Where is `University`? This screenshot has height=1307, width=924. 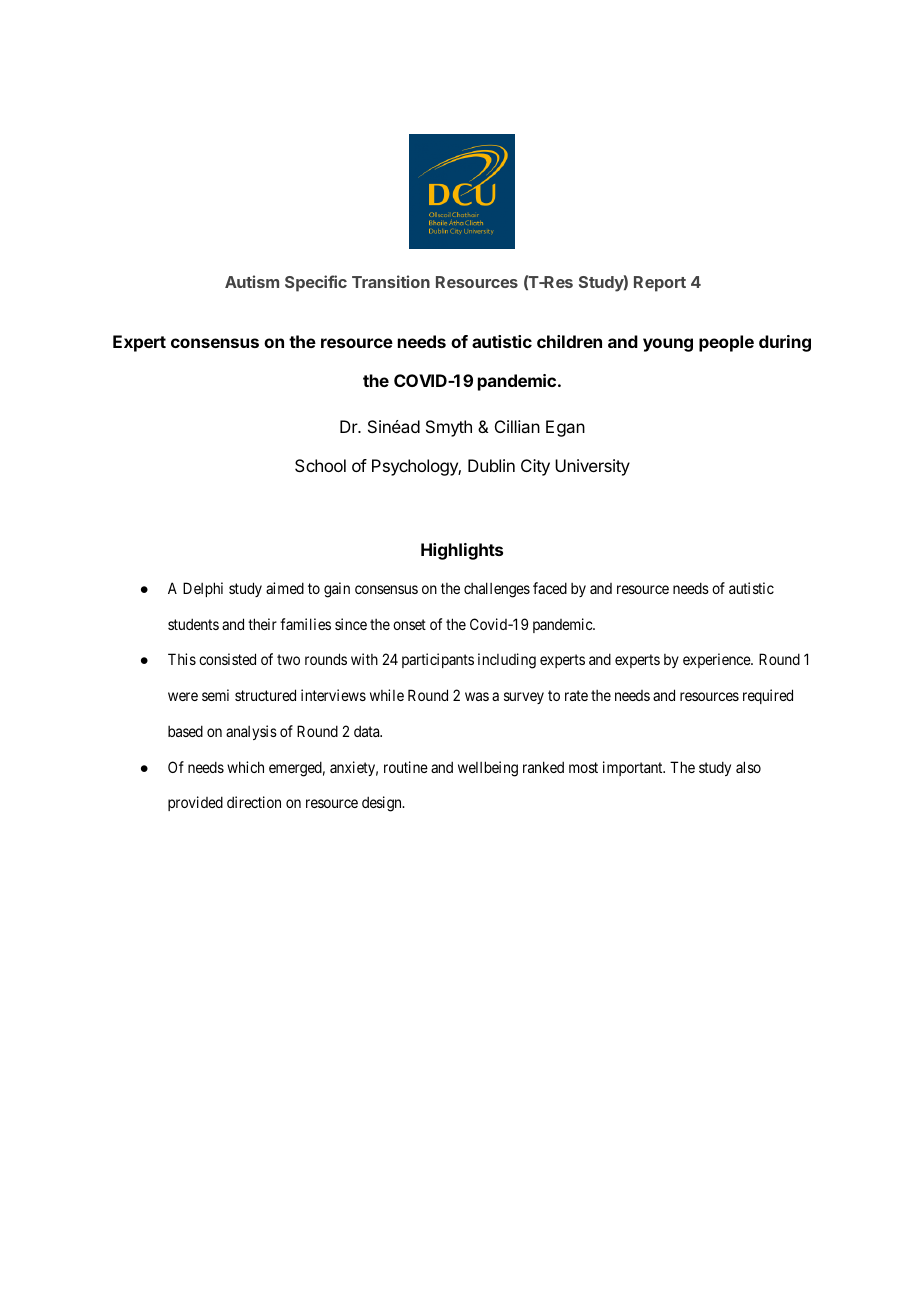
University is located at coordinates (592, 467).
